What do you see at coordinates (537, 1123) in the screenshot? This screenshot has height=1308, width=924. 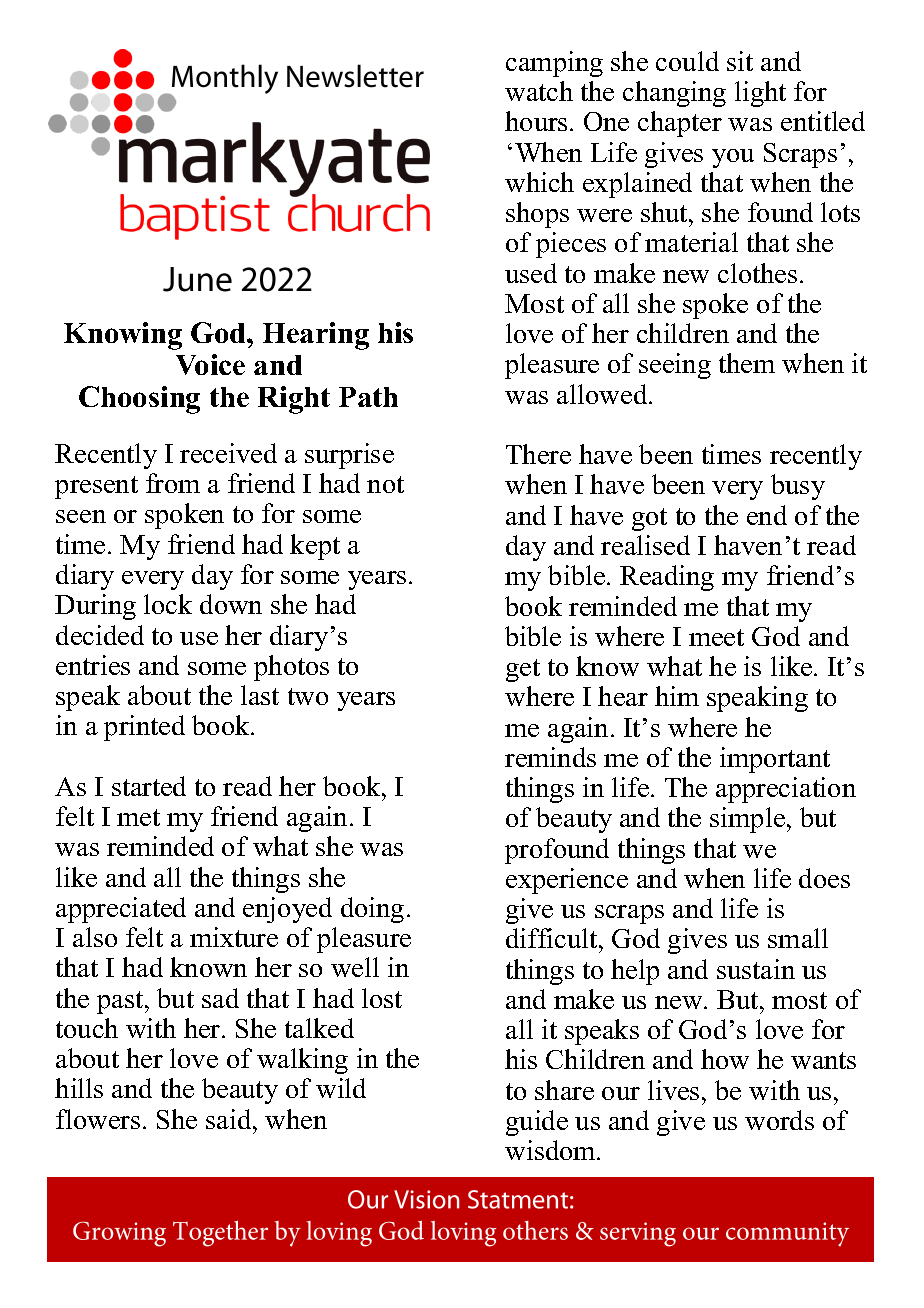 I see `guide` at bounding box center [537, 1123].
